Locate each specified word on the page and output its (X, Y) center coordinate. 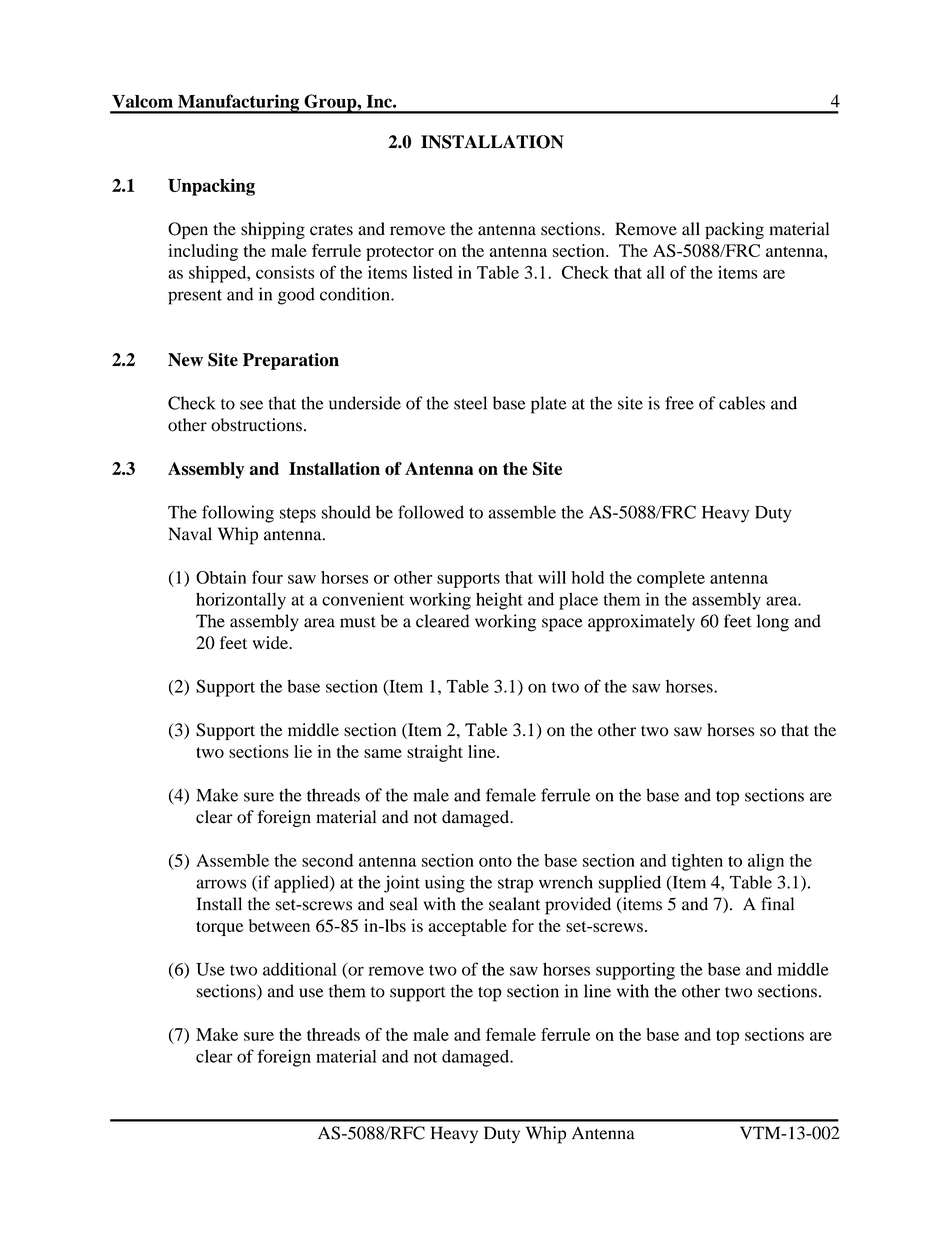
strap (515, 885)
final (777, 904)
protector (400, 253)
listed (433, 272)
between (279, 925)
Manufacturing (238, 104)
